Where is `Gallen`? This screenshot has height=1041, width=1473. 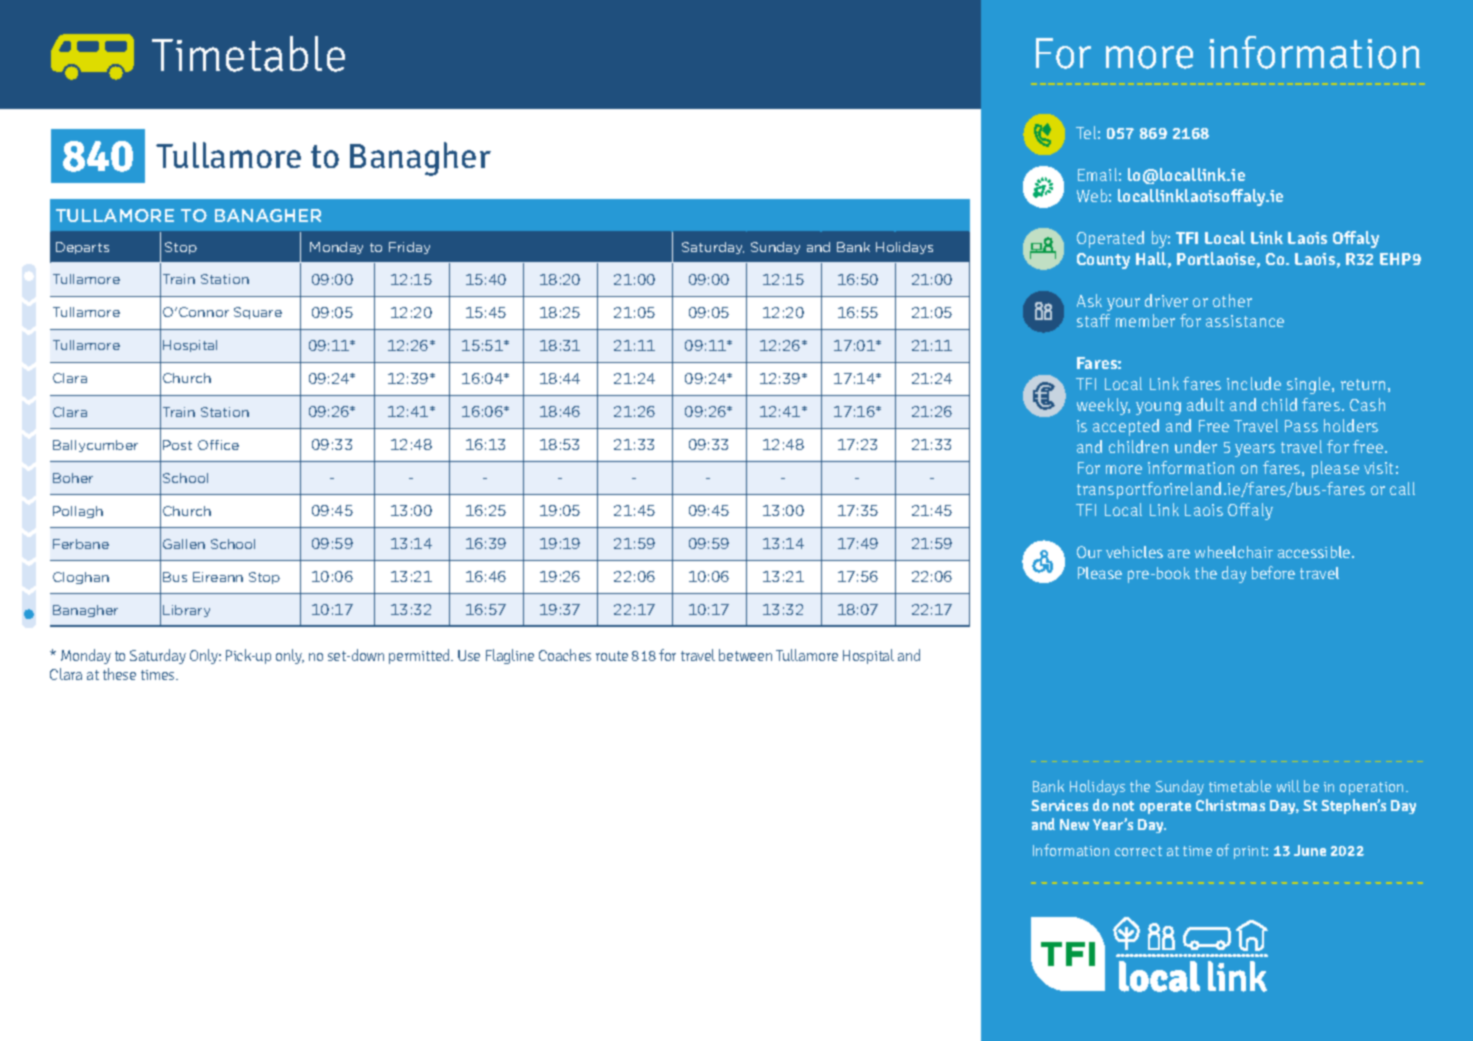
Gallen is located at coordinates (184, 544).
